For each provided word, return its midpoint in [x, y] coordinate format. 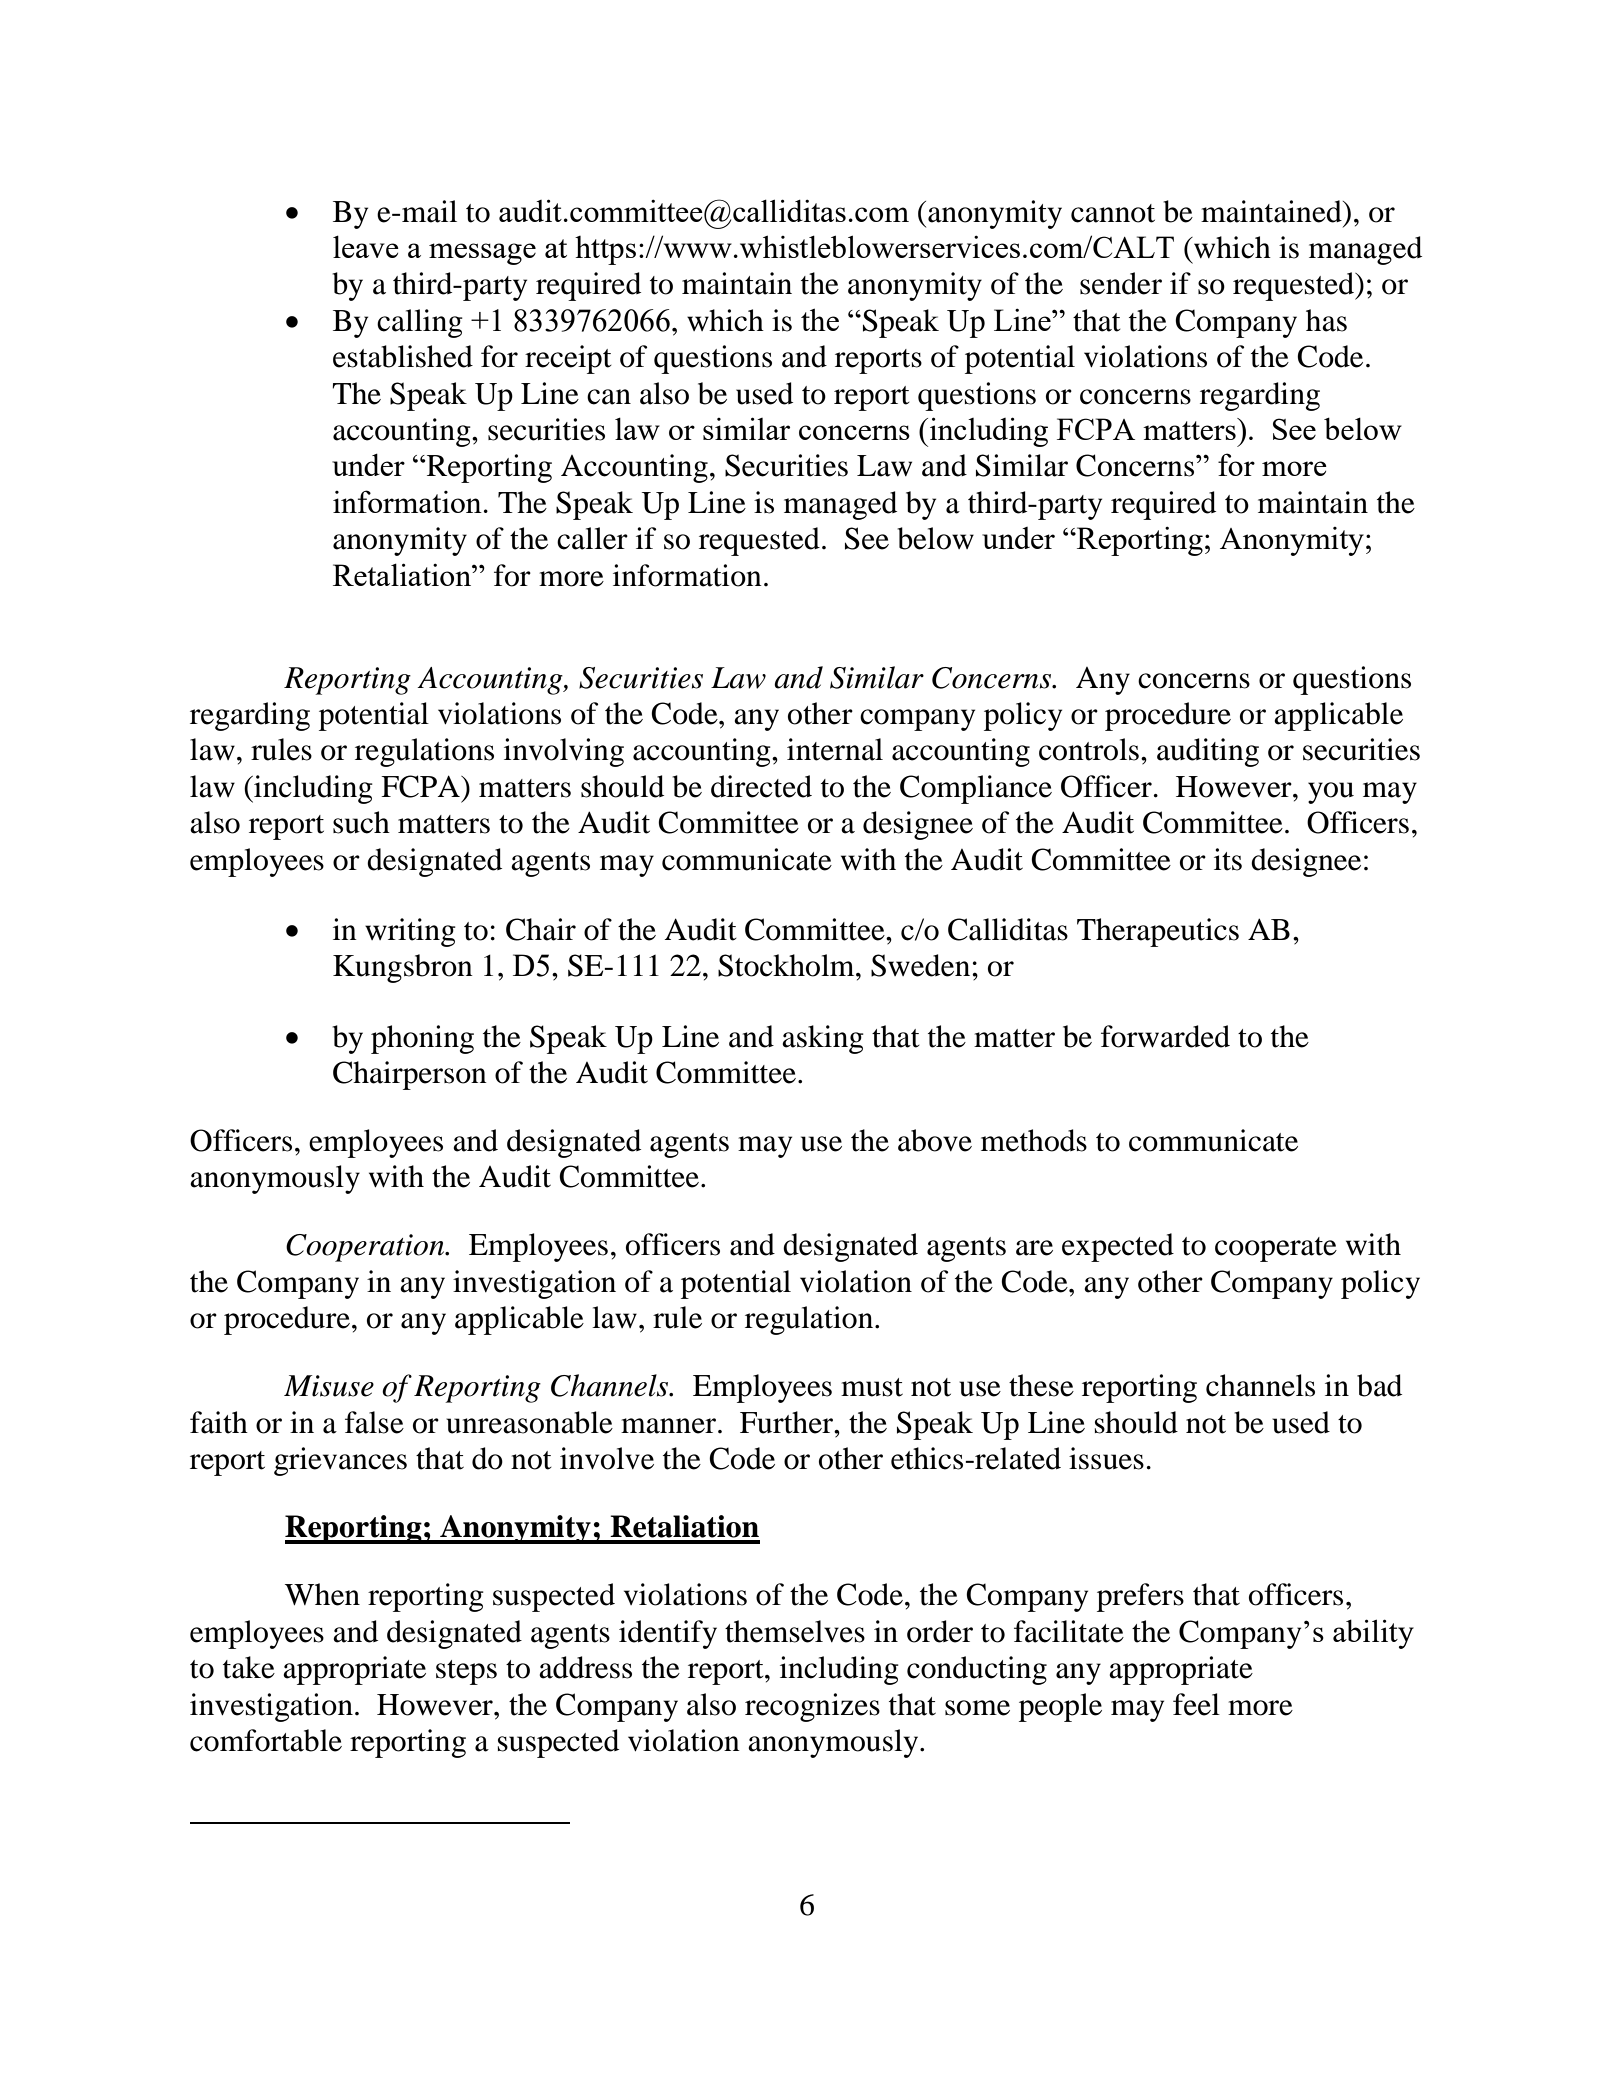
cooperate [1276, 1249]
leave [366, 246]
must [872, 1387]
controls [1089, 749]
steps [466, 1672]
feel [1196, 1704]
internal [835, 749]
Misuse [329, 1386]
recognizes [812, 1707]
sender [1121, 283]
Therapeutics [1158, 932]
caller [592, 538]
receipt [568, 359]
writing [410, 932]
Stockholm [787, 965]
